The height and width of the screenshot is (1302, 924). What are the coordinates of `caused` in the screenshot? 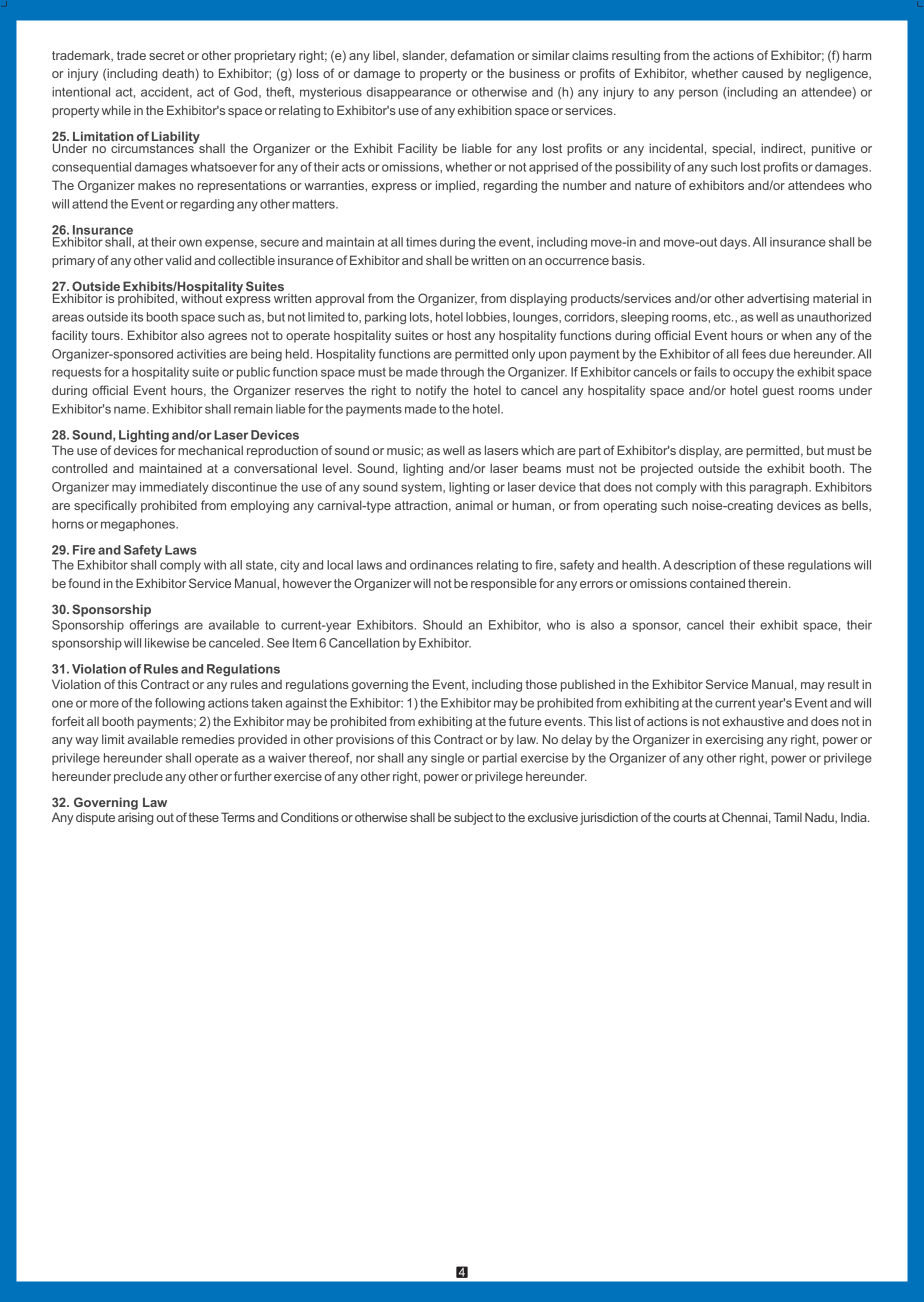 It's located at (762, 73).
